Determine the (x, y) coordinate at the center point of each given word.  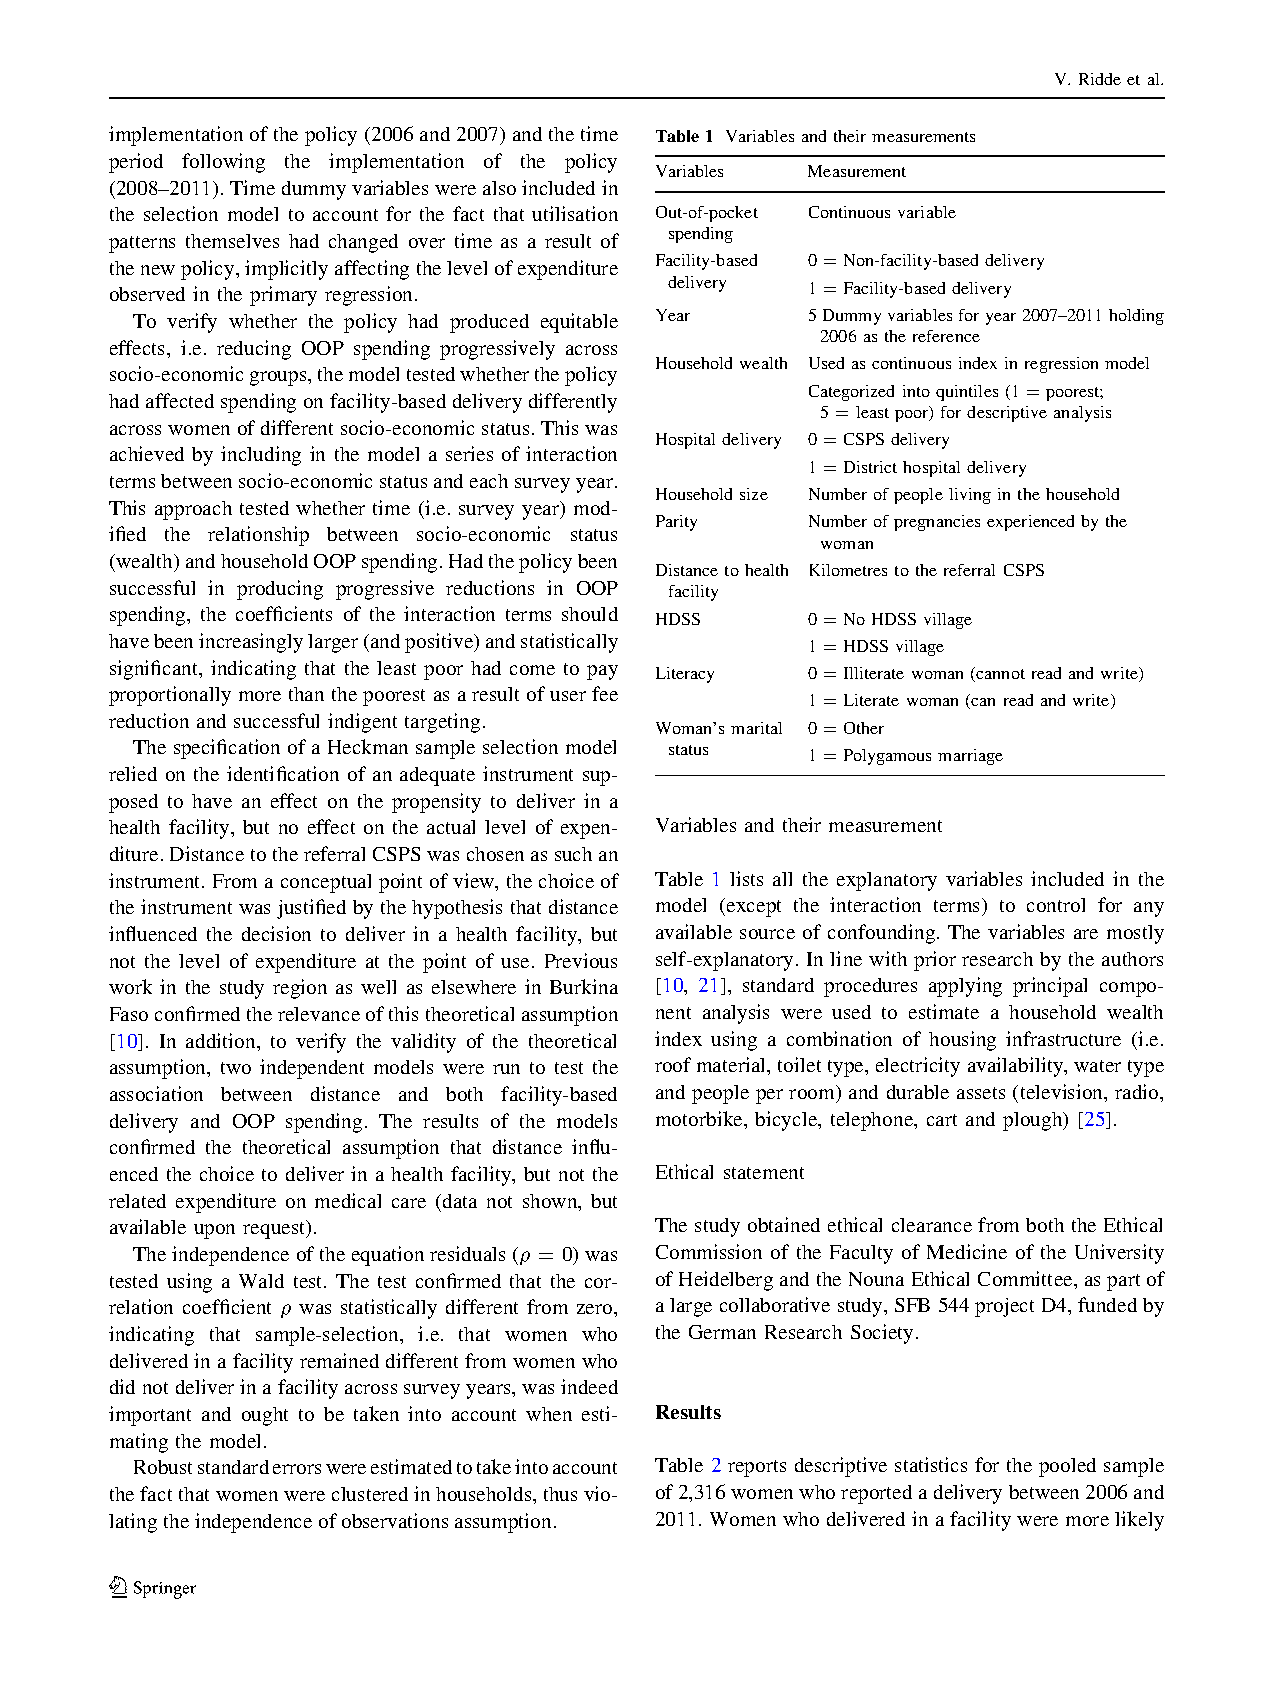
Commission (709, 1251)
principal (1050, 987)
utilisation (575, 213)
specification (227, 749)
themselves (232, 241)
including (261, 456)
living (970, 496)
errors (297, 1469)
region (300, 989)
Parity (676, 523)
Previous (581, 960)
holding (1136, 317)
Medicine (967, 1251)
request (275, 1229)
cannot (1000, 674)
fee (605, 693)
